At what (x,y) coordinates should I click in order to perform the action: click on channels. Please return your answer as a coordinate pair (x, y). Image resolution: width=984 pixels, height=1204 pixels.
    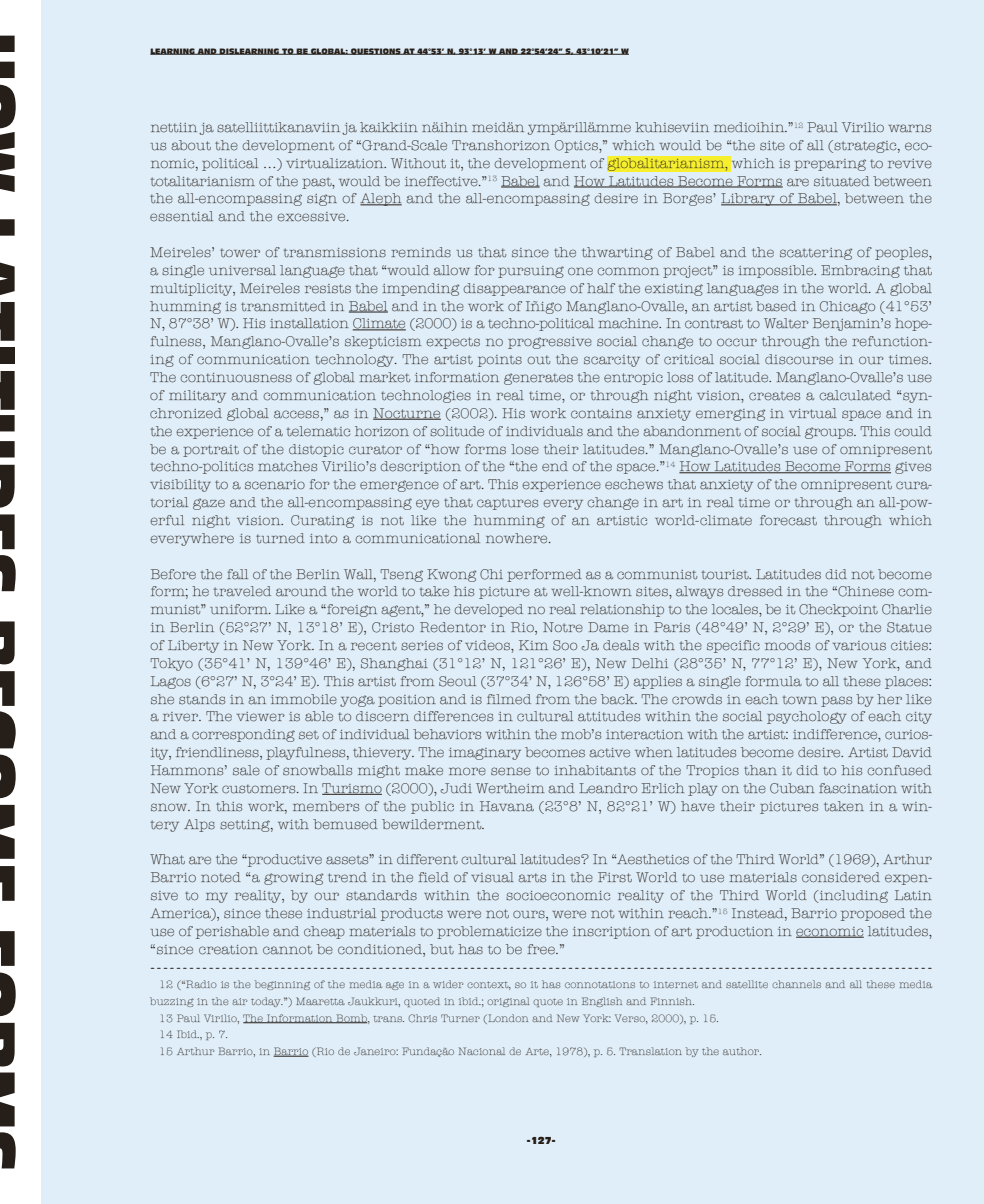
    Looking at the image, I should click on (796, 984).
